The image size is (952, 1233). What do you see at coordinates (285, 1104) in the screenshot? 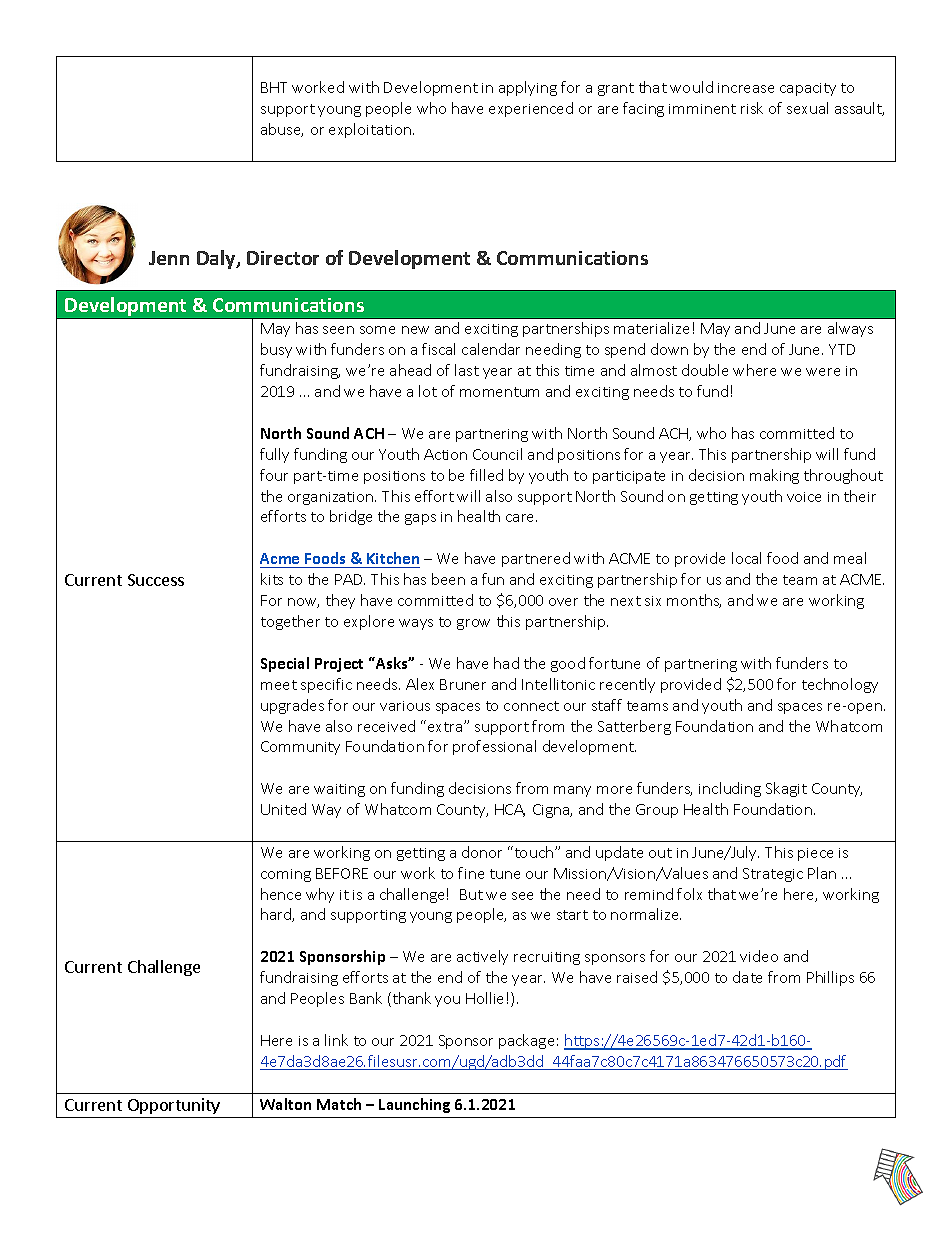
I see `Walton` at bounding box center [285, 1104].
